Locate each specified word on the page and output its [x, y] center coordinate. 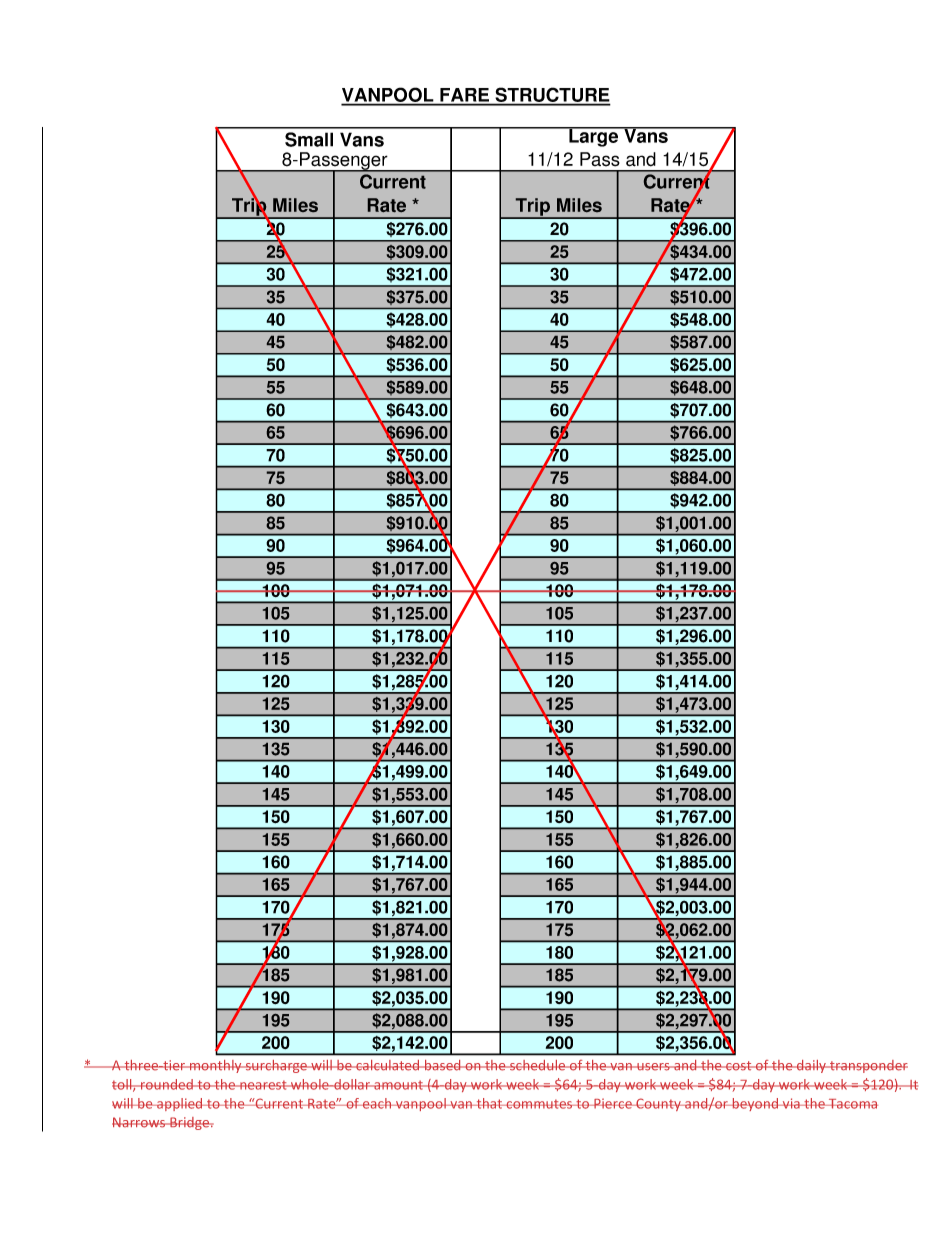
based [443, 1065]
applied [180, 1104]
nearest [263, 1085]
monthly [216, 1066]
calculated [388, 1065]
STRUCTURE [552, 96]
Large [594, 137]
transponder [868, 1066]
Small [309, 139]
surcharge [276, 1066]
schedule [538, 1065]
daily [811, 1066]
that [490, 1103]
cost [739, 1066]
